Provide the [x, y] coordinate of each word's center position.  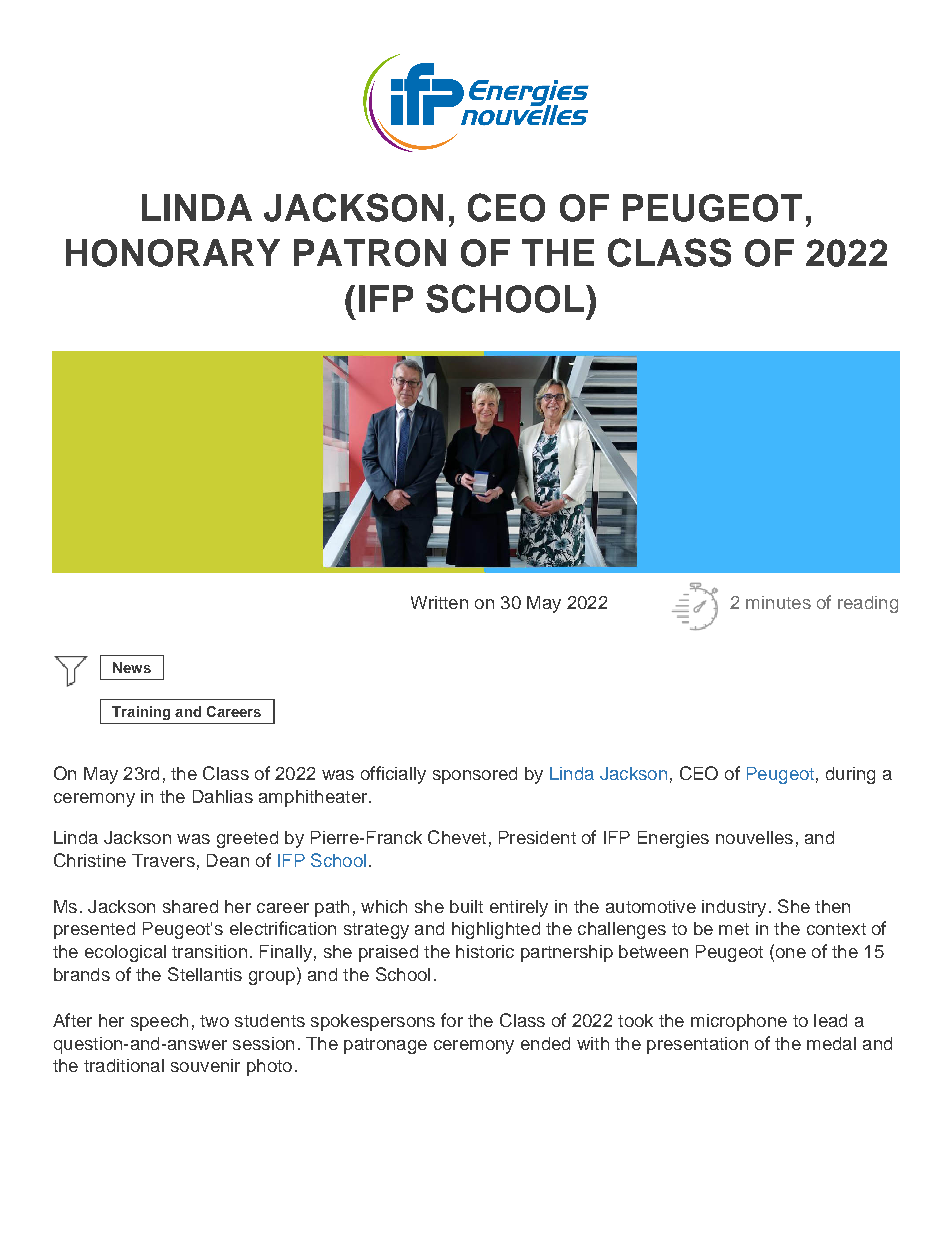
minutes [778, 602]
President [537, 837]
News [132, 667]
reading [868, 604]
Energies [673, 839]
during [850, 775]
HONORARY [173, 253]
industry [734, 908]
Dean [228, 860]
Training [141, 713]
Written [439, 602]
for [452, 1020]
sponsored [475, 775]
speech [159, 1022]
